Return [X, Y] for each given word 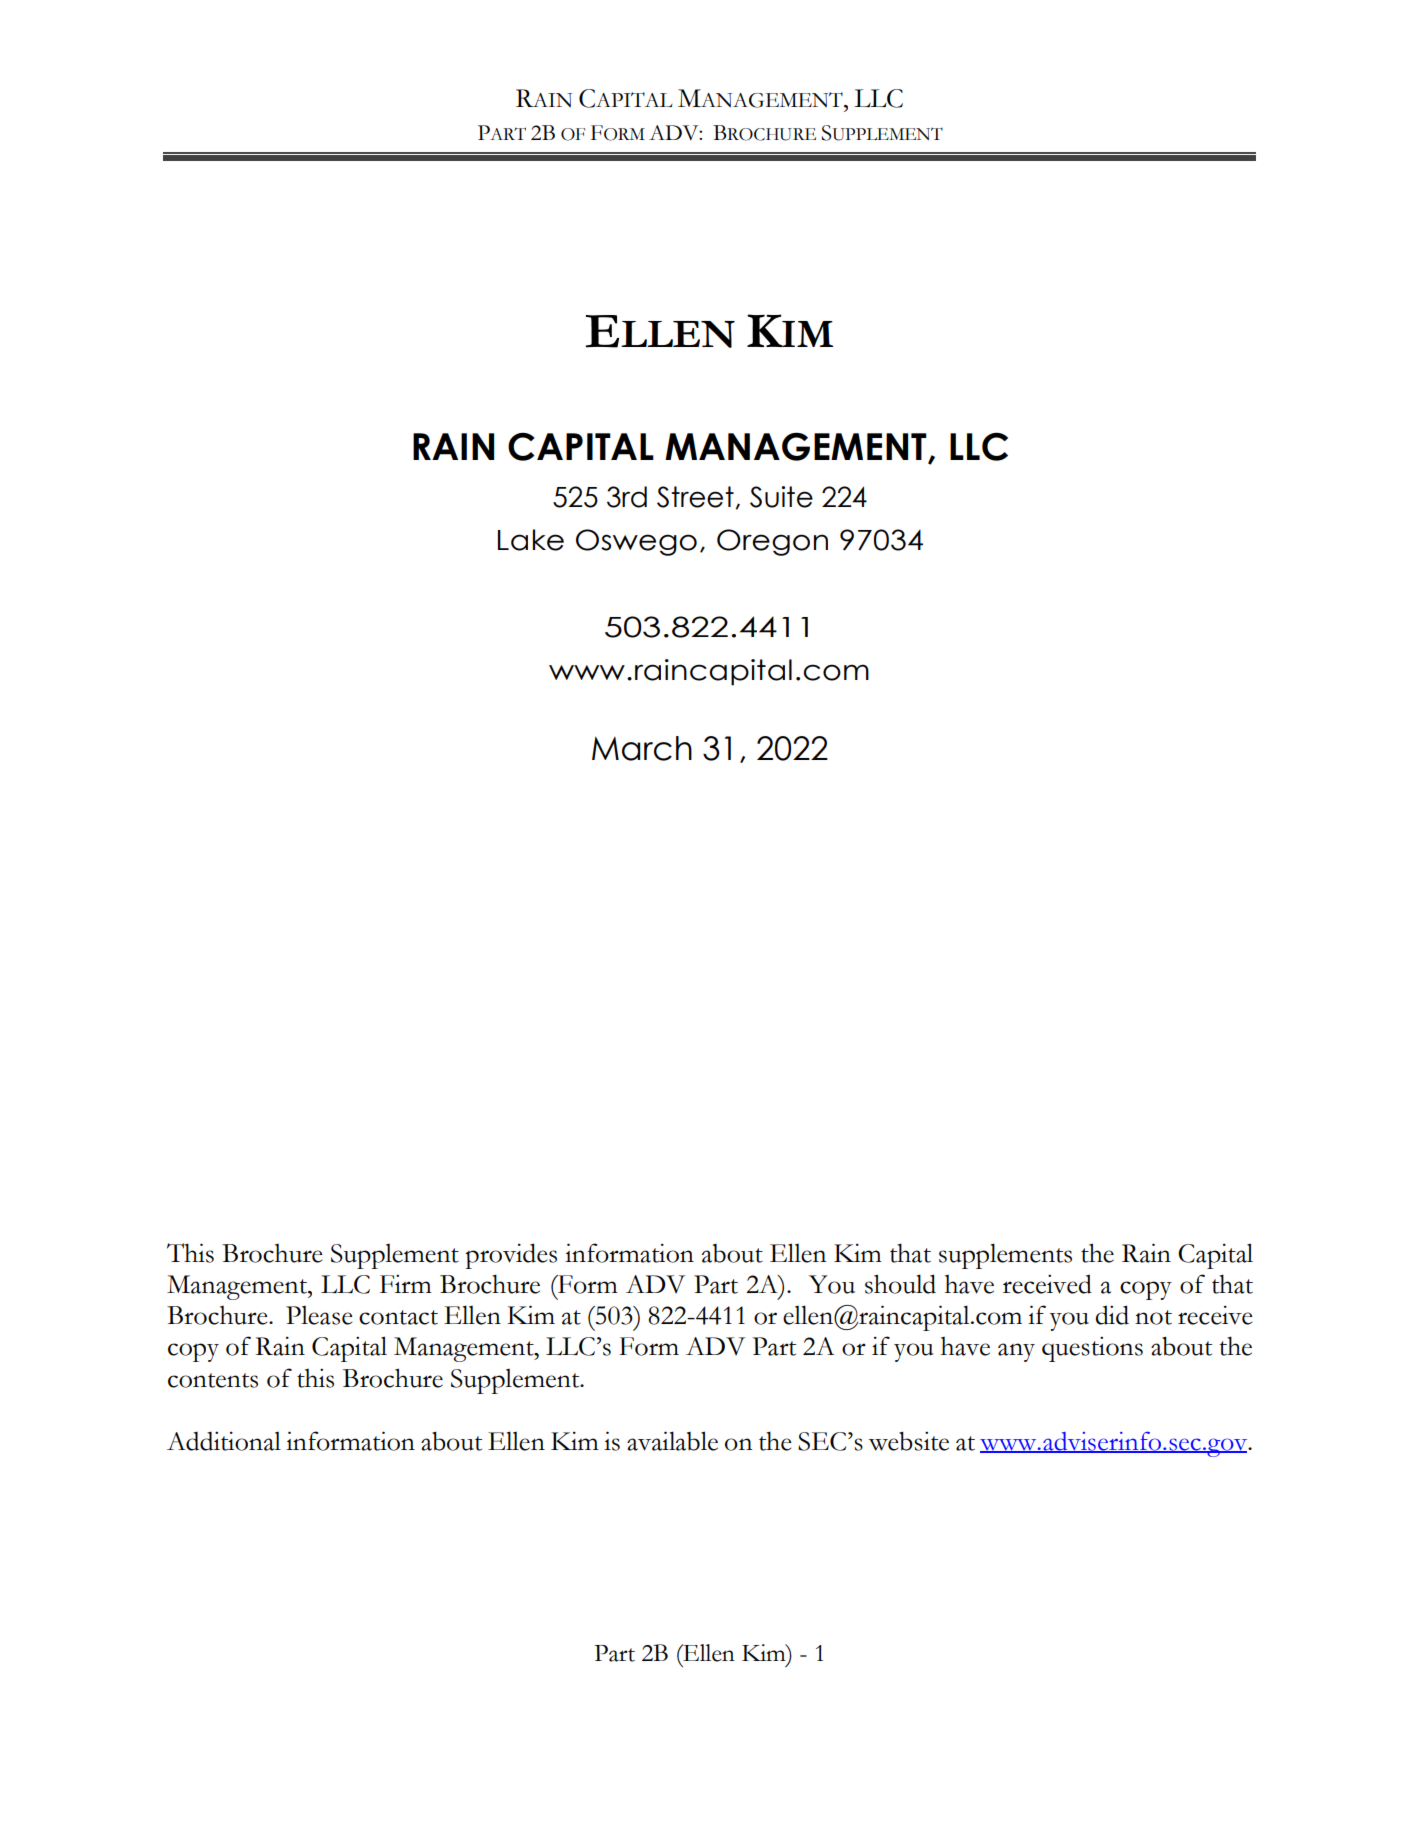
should [900, 1284]
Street [695, 497]
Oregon [772, 542]
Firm [406, 1283]
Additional [224, 1441]
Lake [531, 540]
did [1112, 1315]
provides [511, 1256]
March [642, 748]
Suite [781, 497]
